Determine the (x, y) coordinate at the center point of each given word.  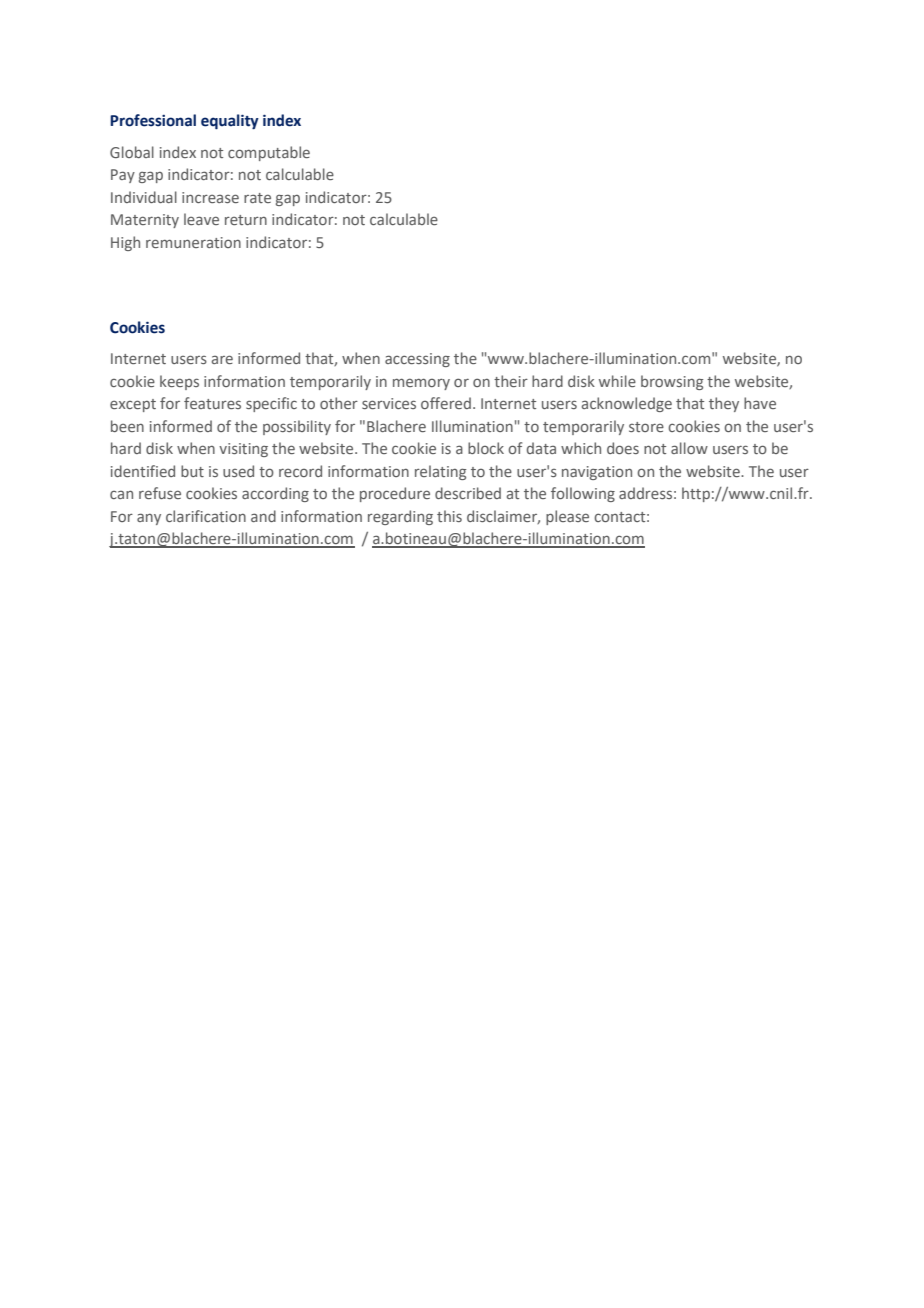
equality (230, 122)
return (246, 220)
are (222, 359)
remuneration (193, 242)
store (646, 427)
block (486, 448)
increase (210, 197)
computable (269, 153)
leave (201, 219)
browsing (672, 382)
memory (421, 384)
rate (257, 198)
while (617, 381)
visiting (243, 450)
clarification (206, 516)
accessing (417, 360)
